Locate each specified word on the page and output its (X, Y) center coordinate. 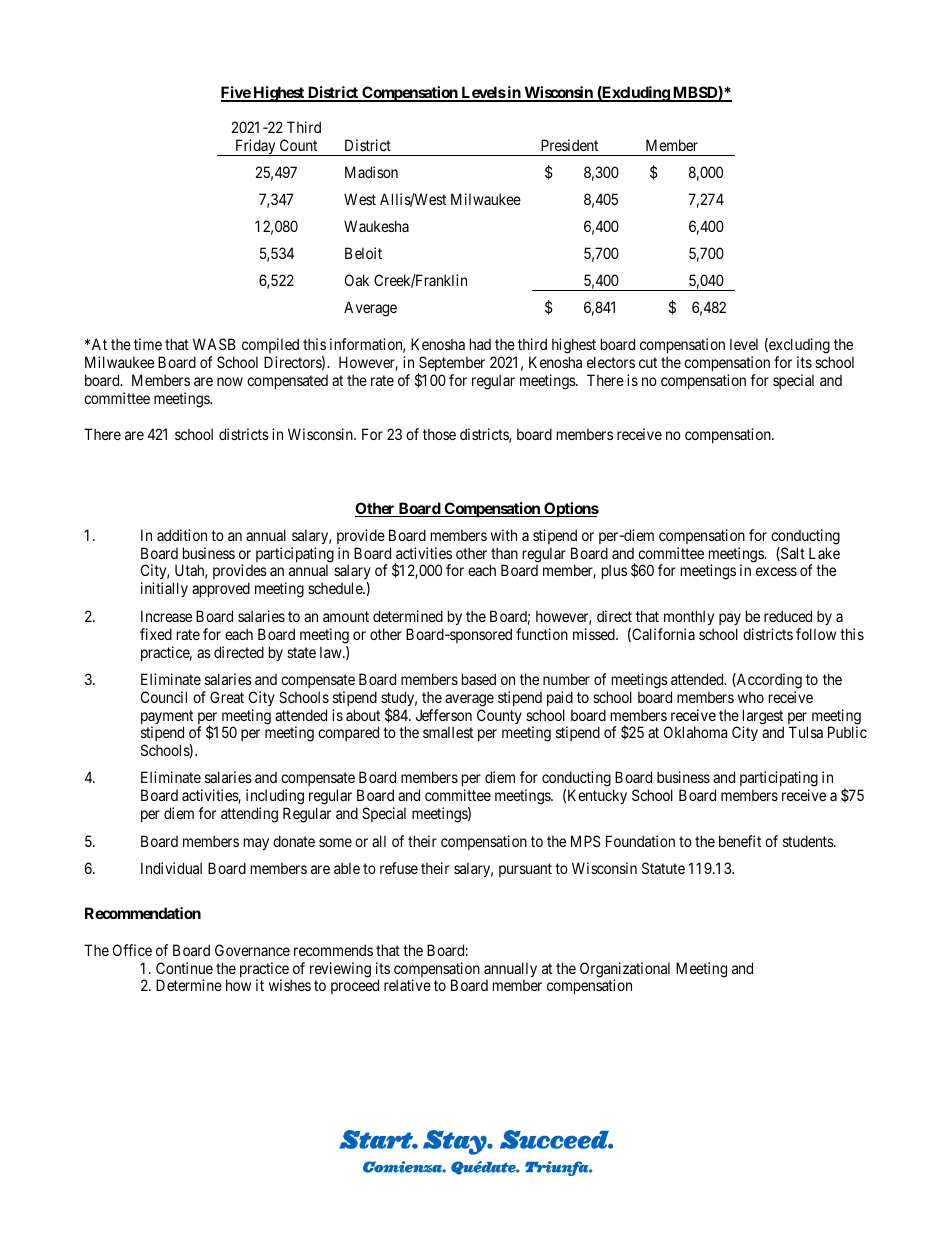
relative (407, 985)
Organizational (625, 971)
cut (648, 362)
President (569, 145)
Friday (255, 147)
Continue (184, 968)
